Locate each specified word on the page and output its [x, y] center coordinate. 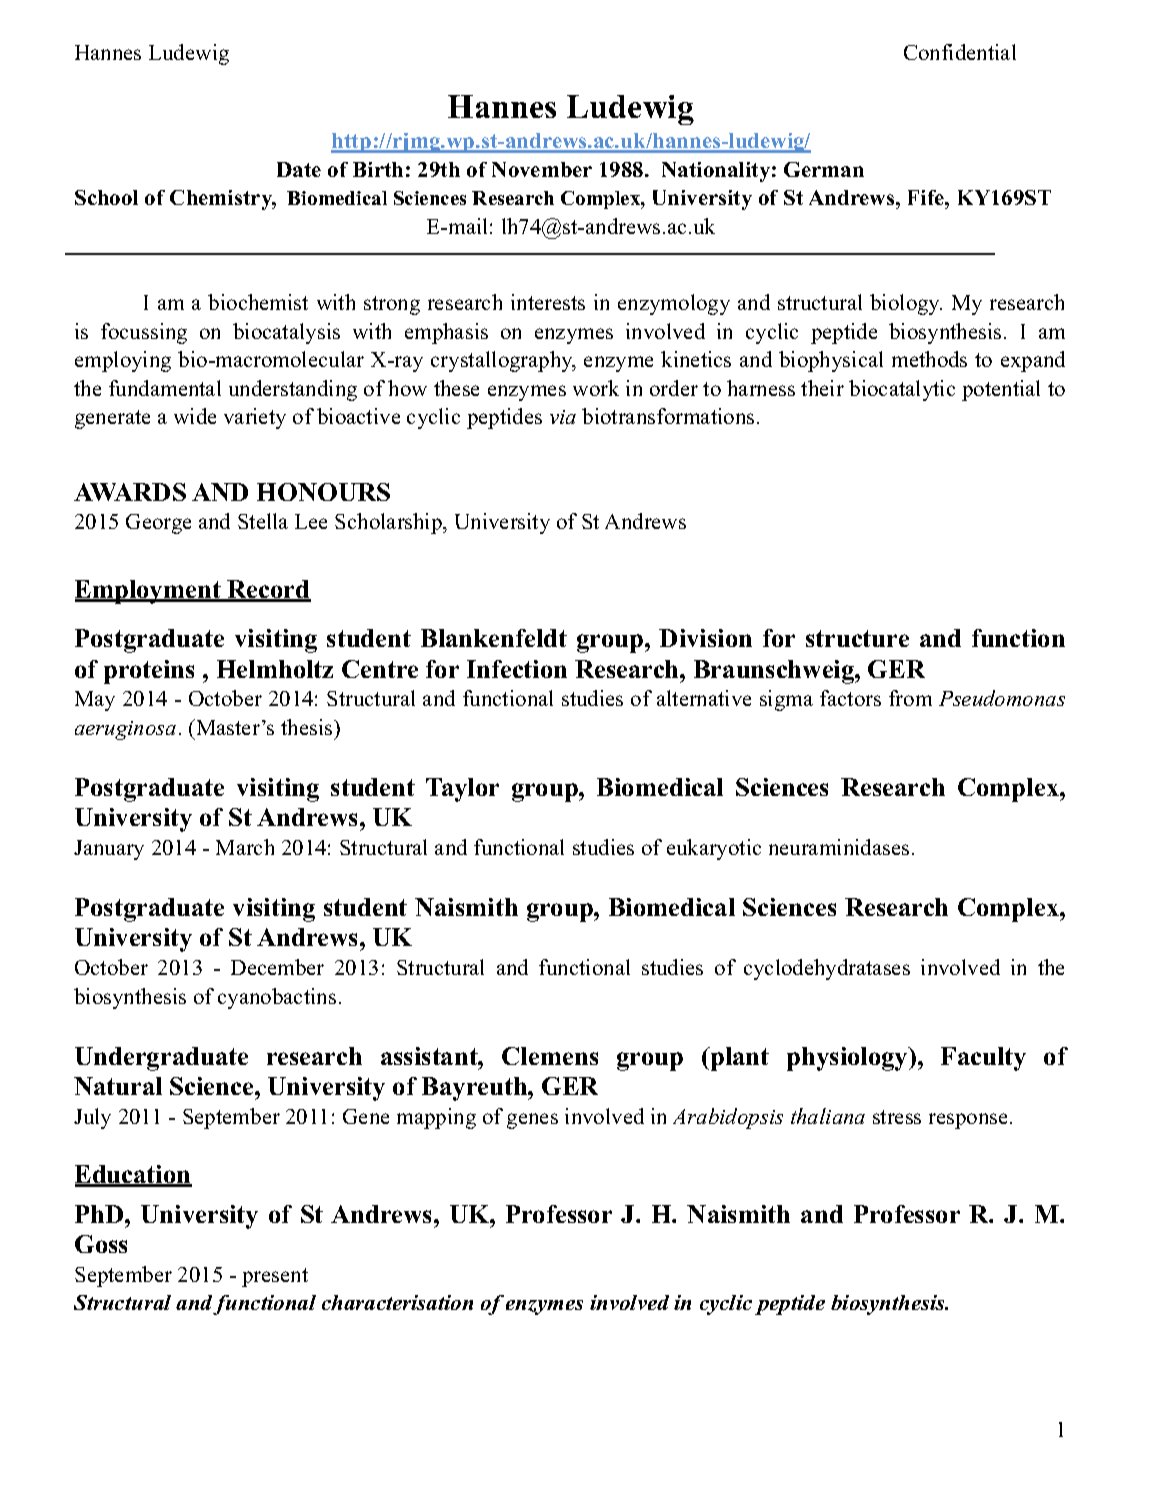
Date [299, 169]
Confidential [960, 52]
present [275, 1277]
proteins [149, 672]
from [910, 698]
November [542, 169]
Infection [517, 669]
